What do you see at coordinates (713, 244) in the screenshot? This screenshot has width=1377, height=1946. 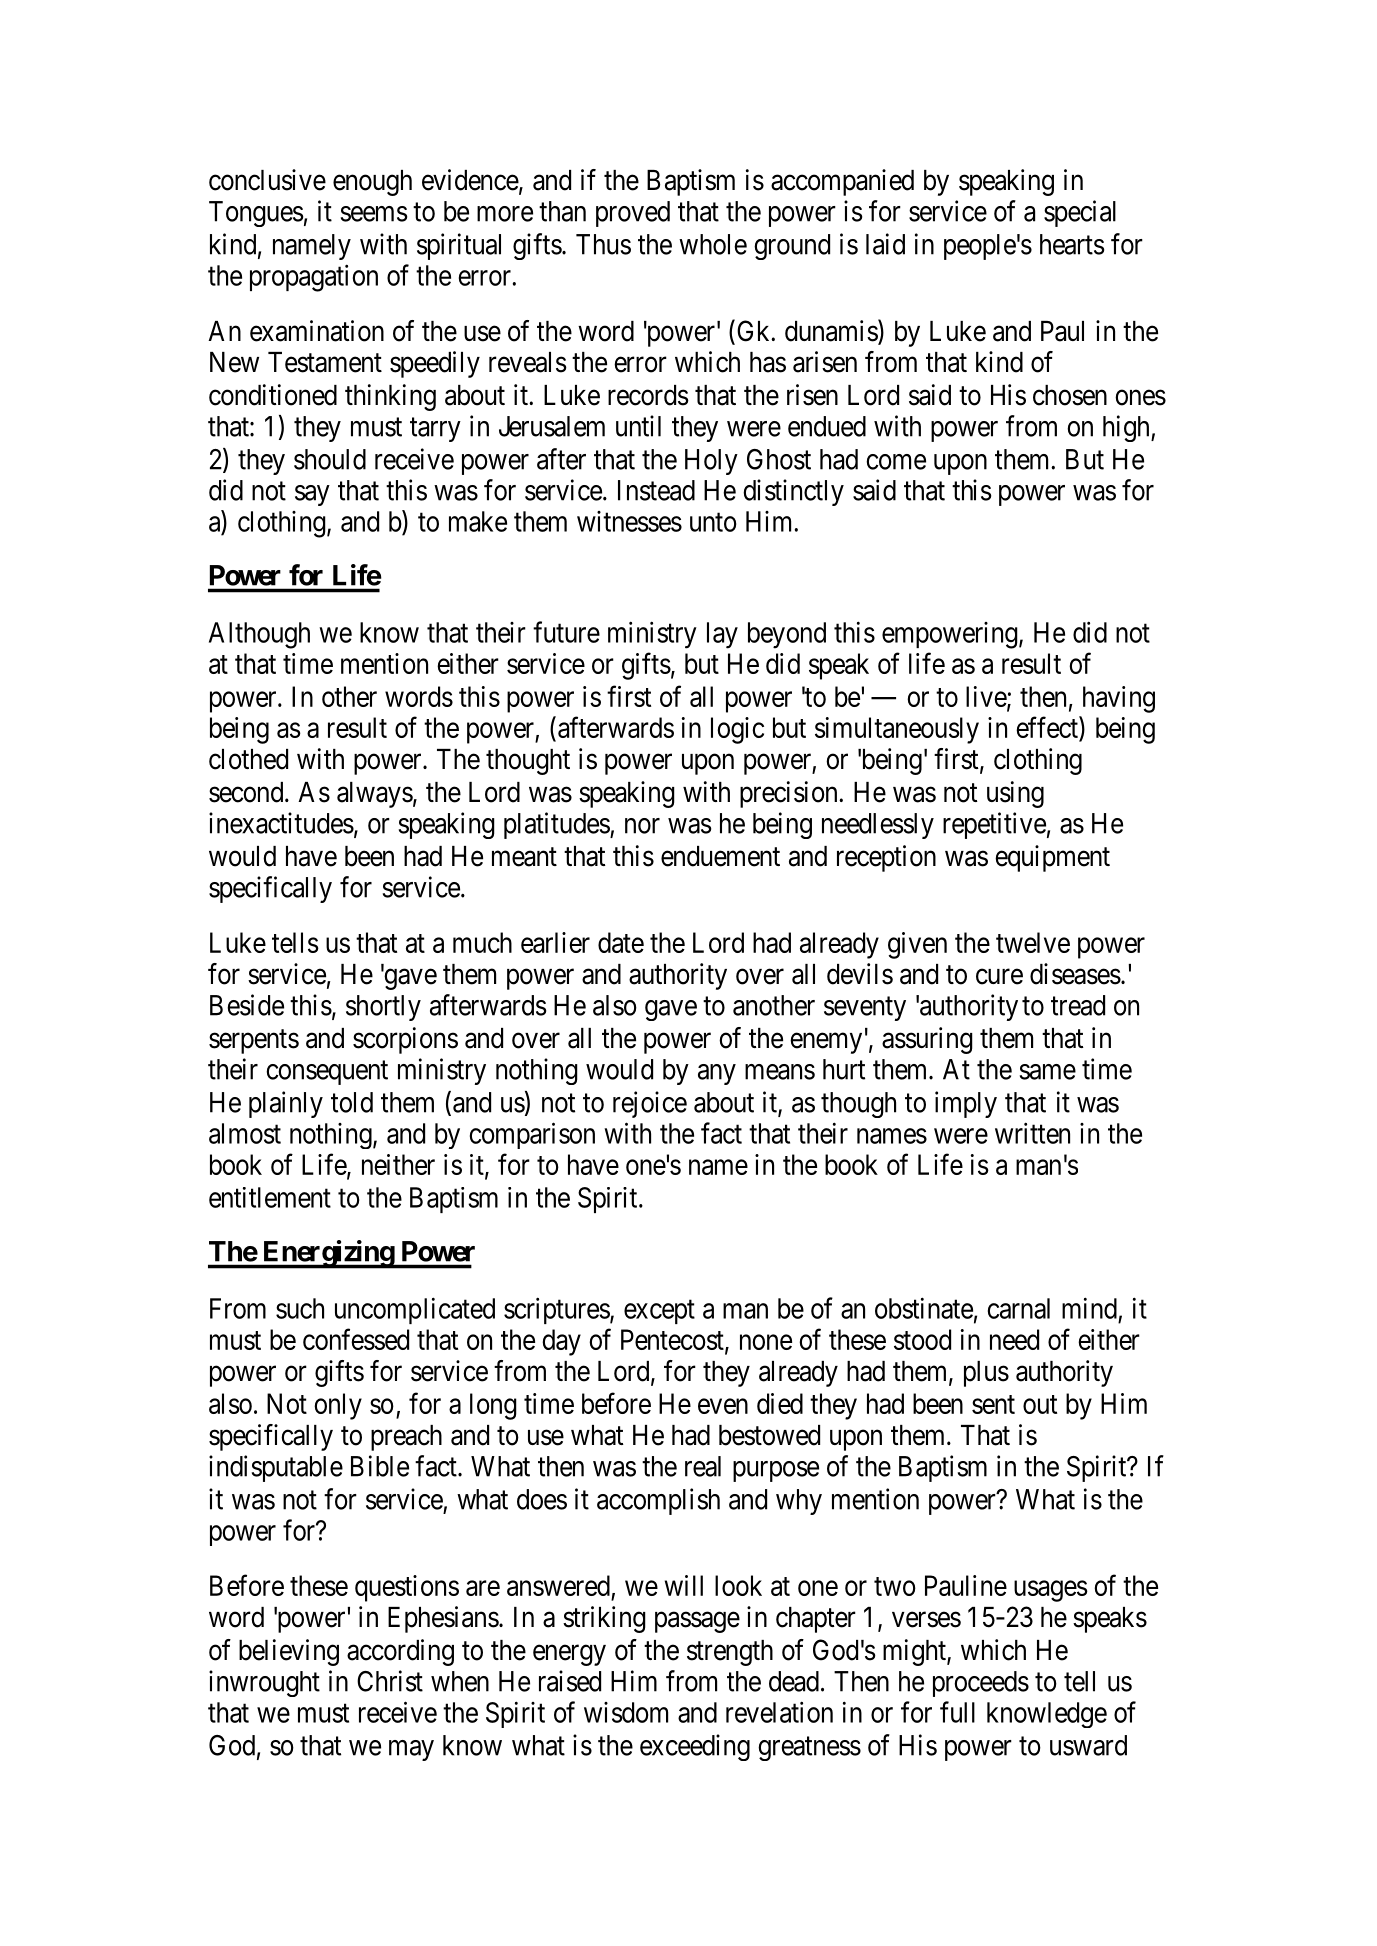 I see `whole` at bounding box center [713, 244].
